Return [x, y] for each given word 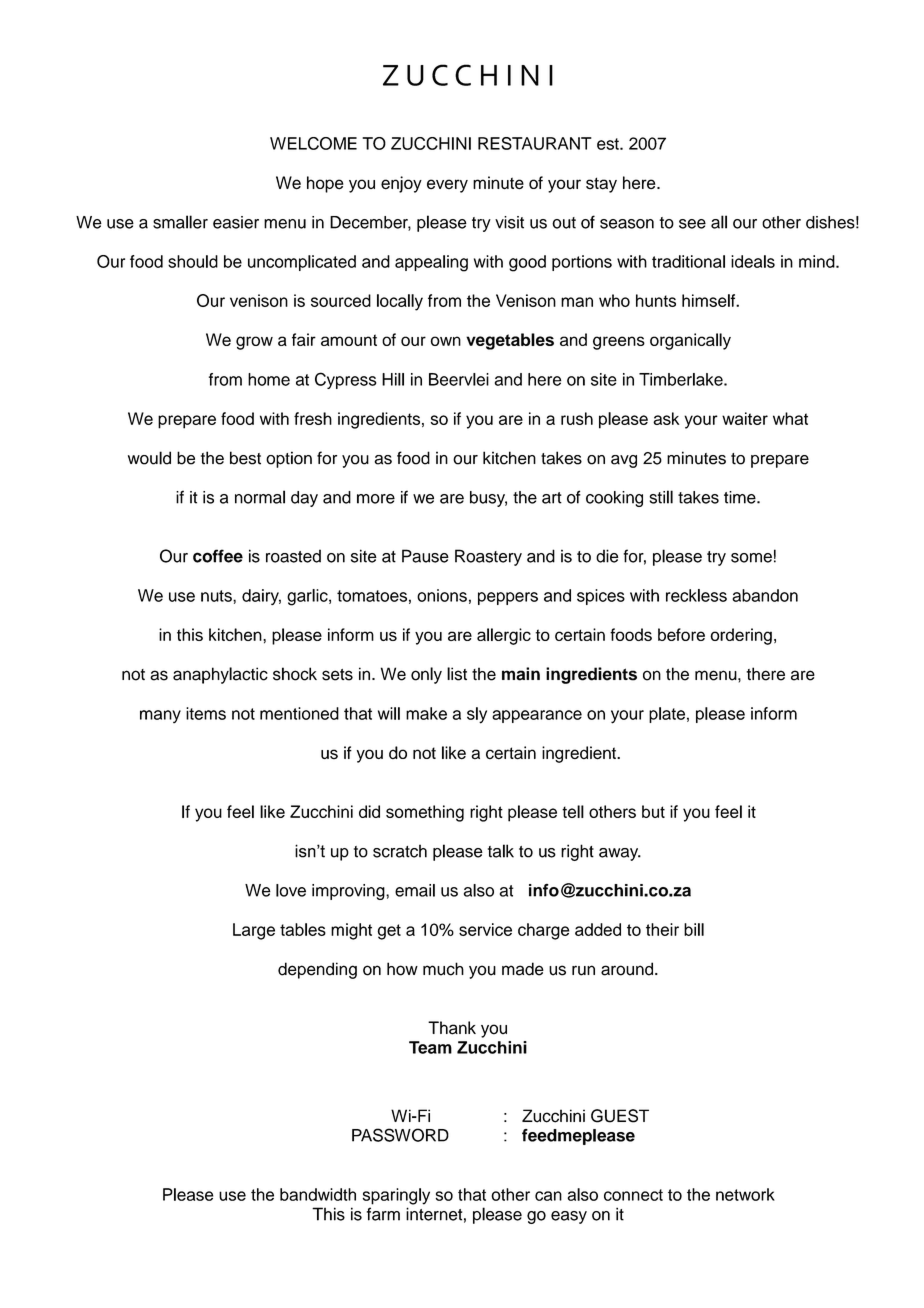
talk [501, 851]
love [291, 890]
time [741, 497]
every [447, 186]
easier [236, 222]
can [548, 1196]
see [692, 224]
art [552, 498]
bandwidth [318, 1194]
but [653, 811]
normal [260, 497]
